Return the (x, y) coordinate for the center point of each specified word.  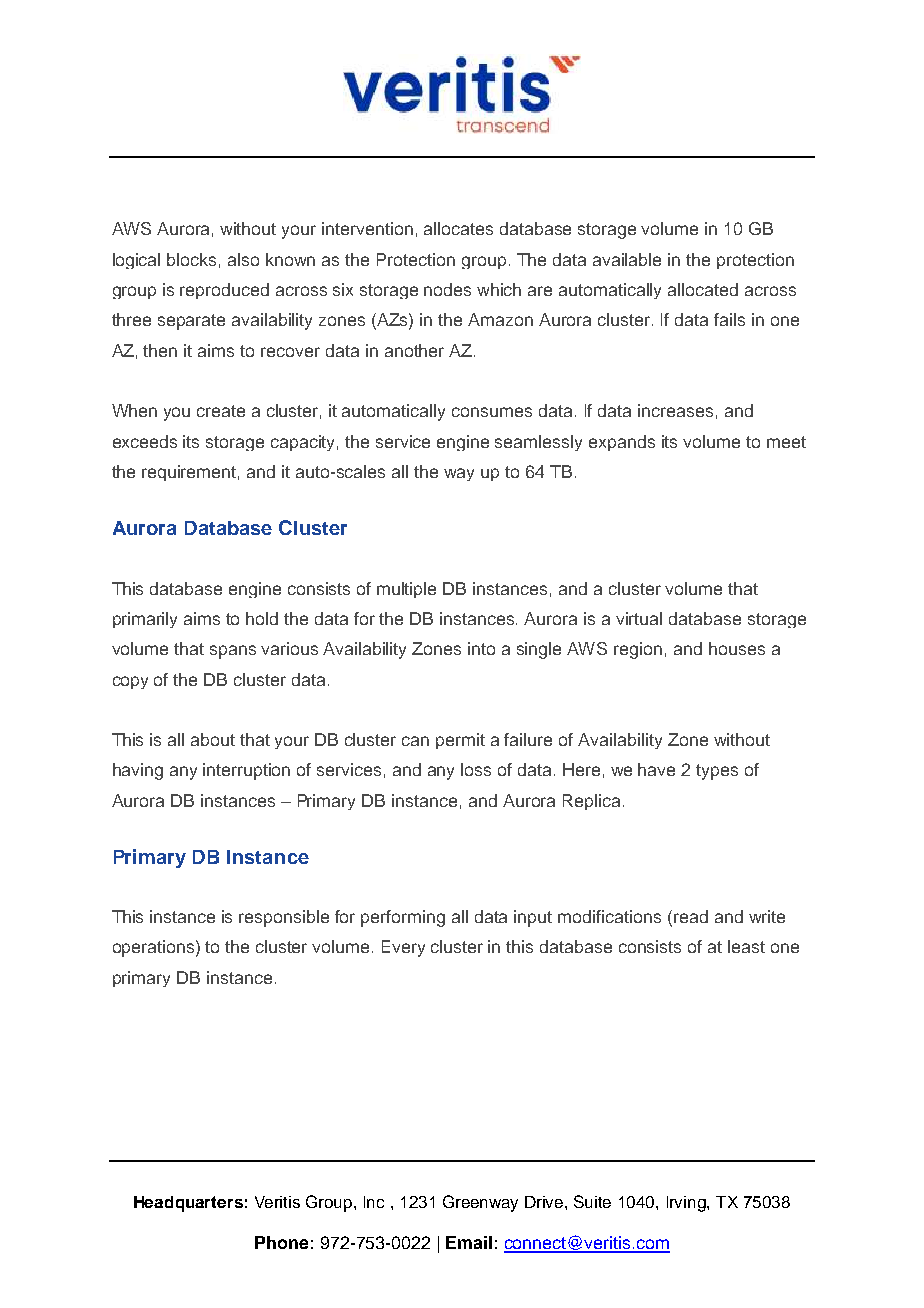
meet (786, 442)
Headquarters (188, 1204)
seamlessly (538, 443)
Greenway (480, 1203)
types (717, 772)
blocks (191, 259)
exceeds (145, 441)
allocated (703, 289)
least (746, 946)
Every (403, 948)
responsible (284, 918)
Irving (687, 1204)
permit (460, 741)
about (213, 739)
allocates (458, 228)
